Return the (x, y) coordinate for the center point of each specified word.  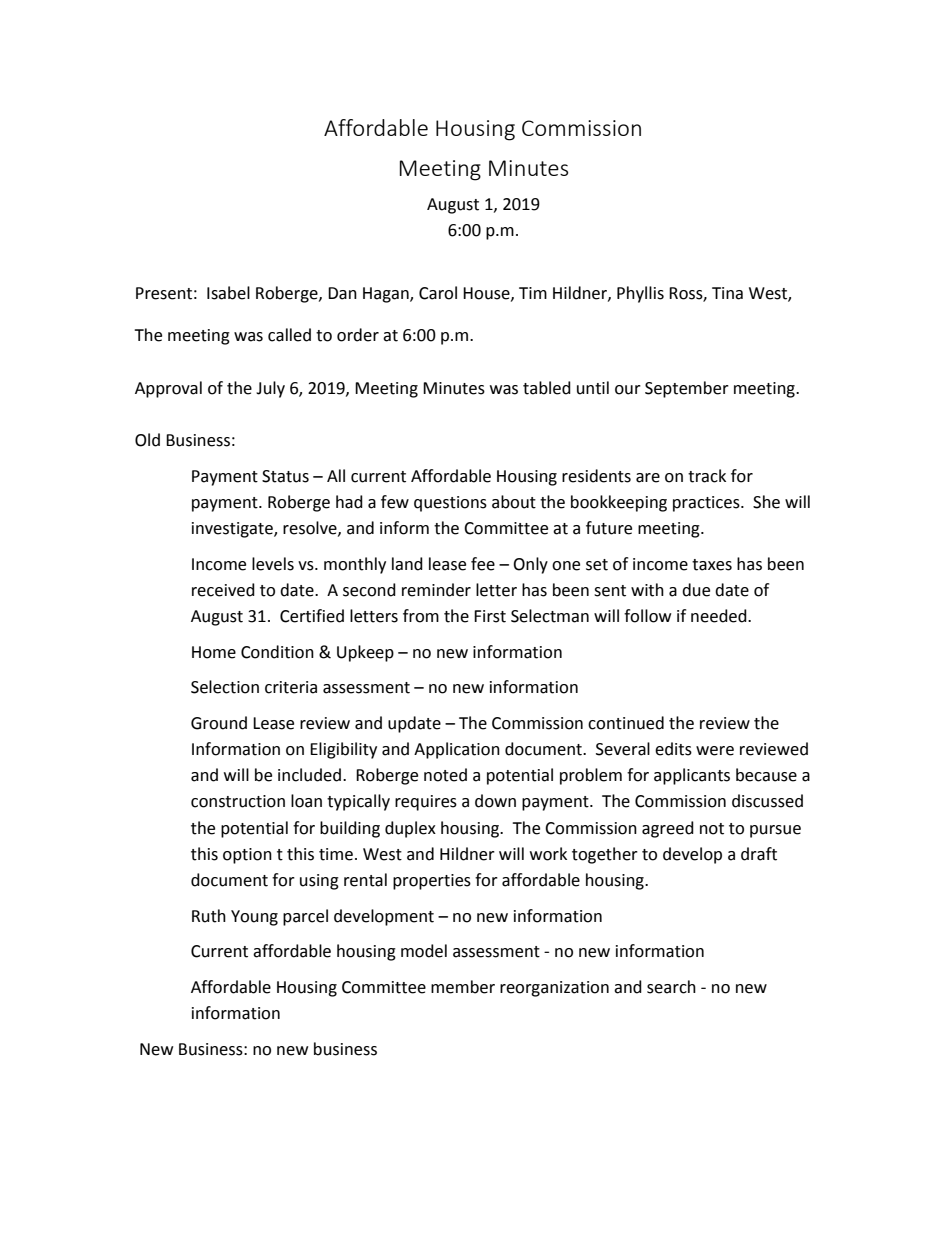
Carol (438, 293)
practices (707, 504)
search (671, 987)
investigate (233, 530)
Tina (727, 293)
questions (450, 504)
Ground (219, 723)
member (463, 987)
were (715, 751)
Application (457, 750)
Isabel (228, 293)
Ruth (209, 916)
